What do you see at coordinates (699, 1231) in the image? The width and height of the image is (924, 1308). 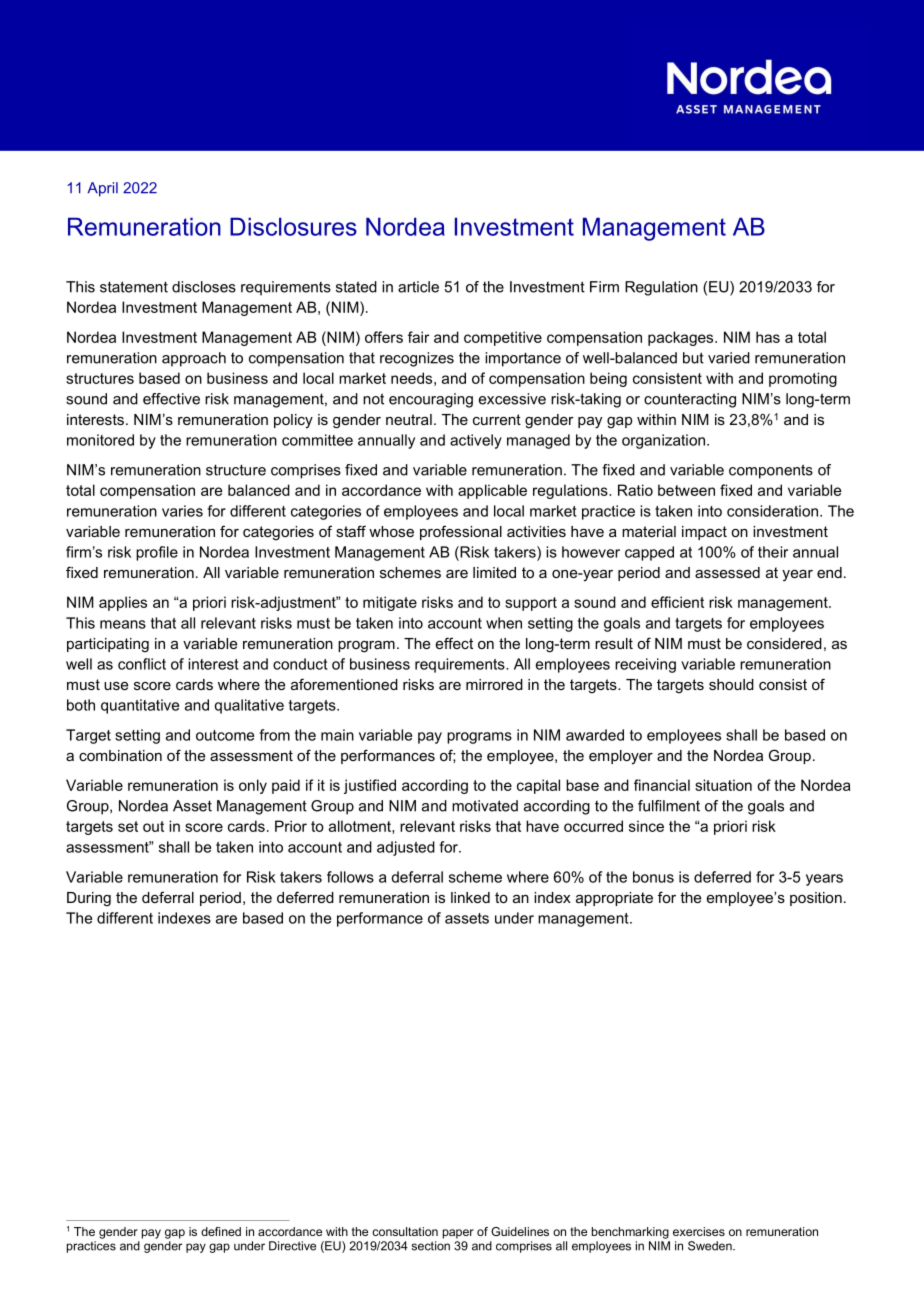 I see `exercises` at bounding box center [699, 1231].
